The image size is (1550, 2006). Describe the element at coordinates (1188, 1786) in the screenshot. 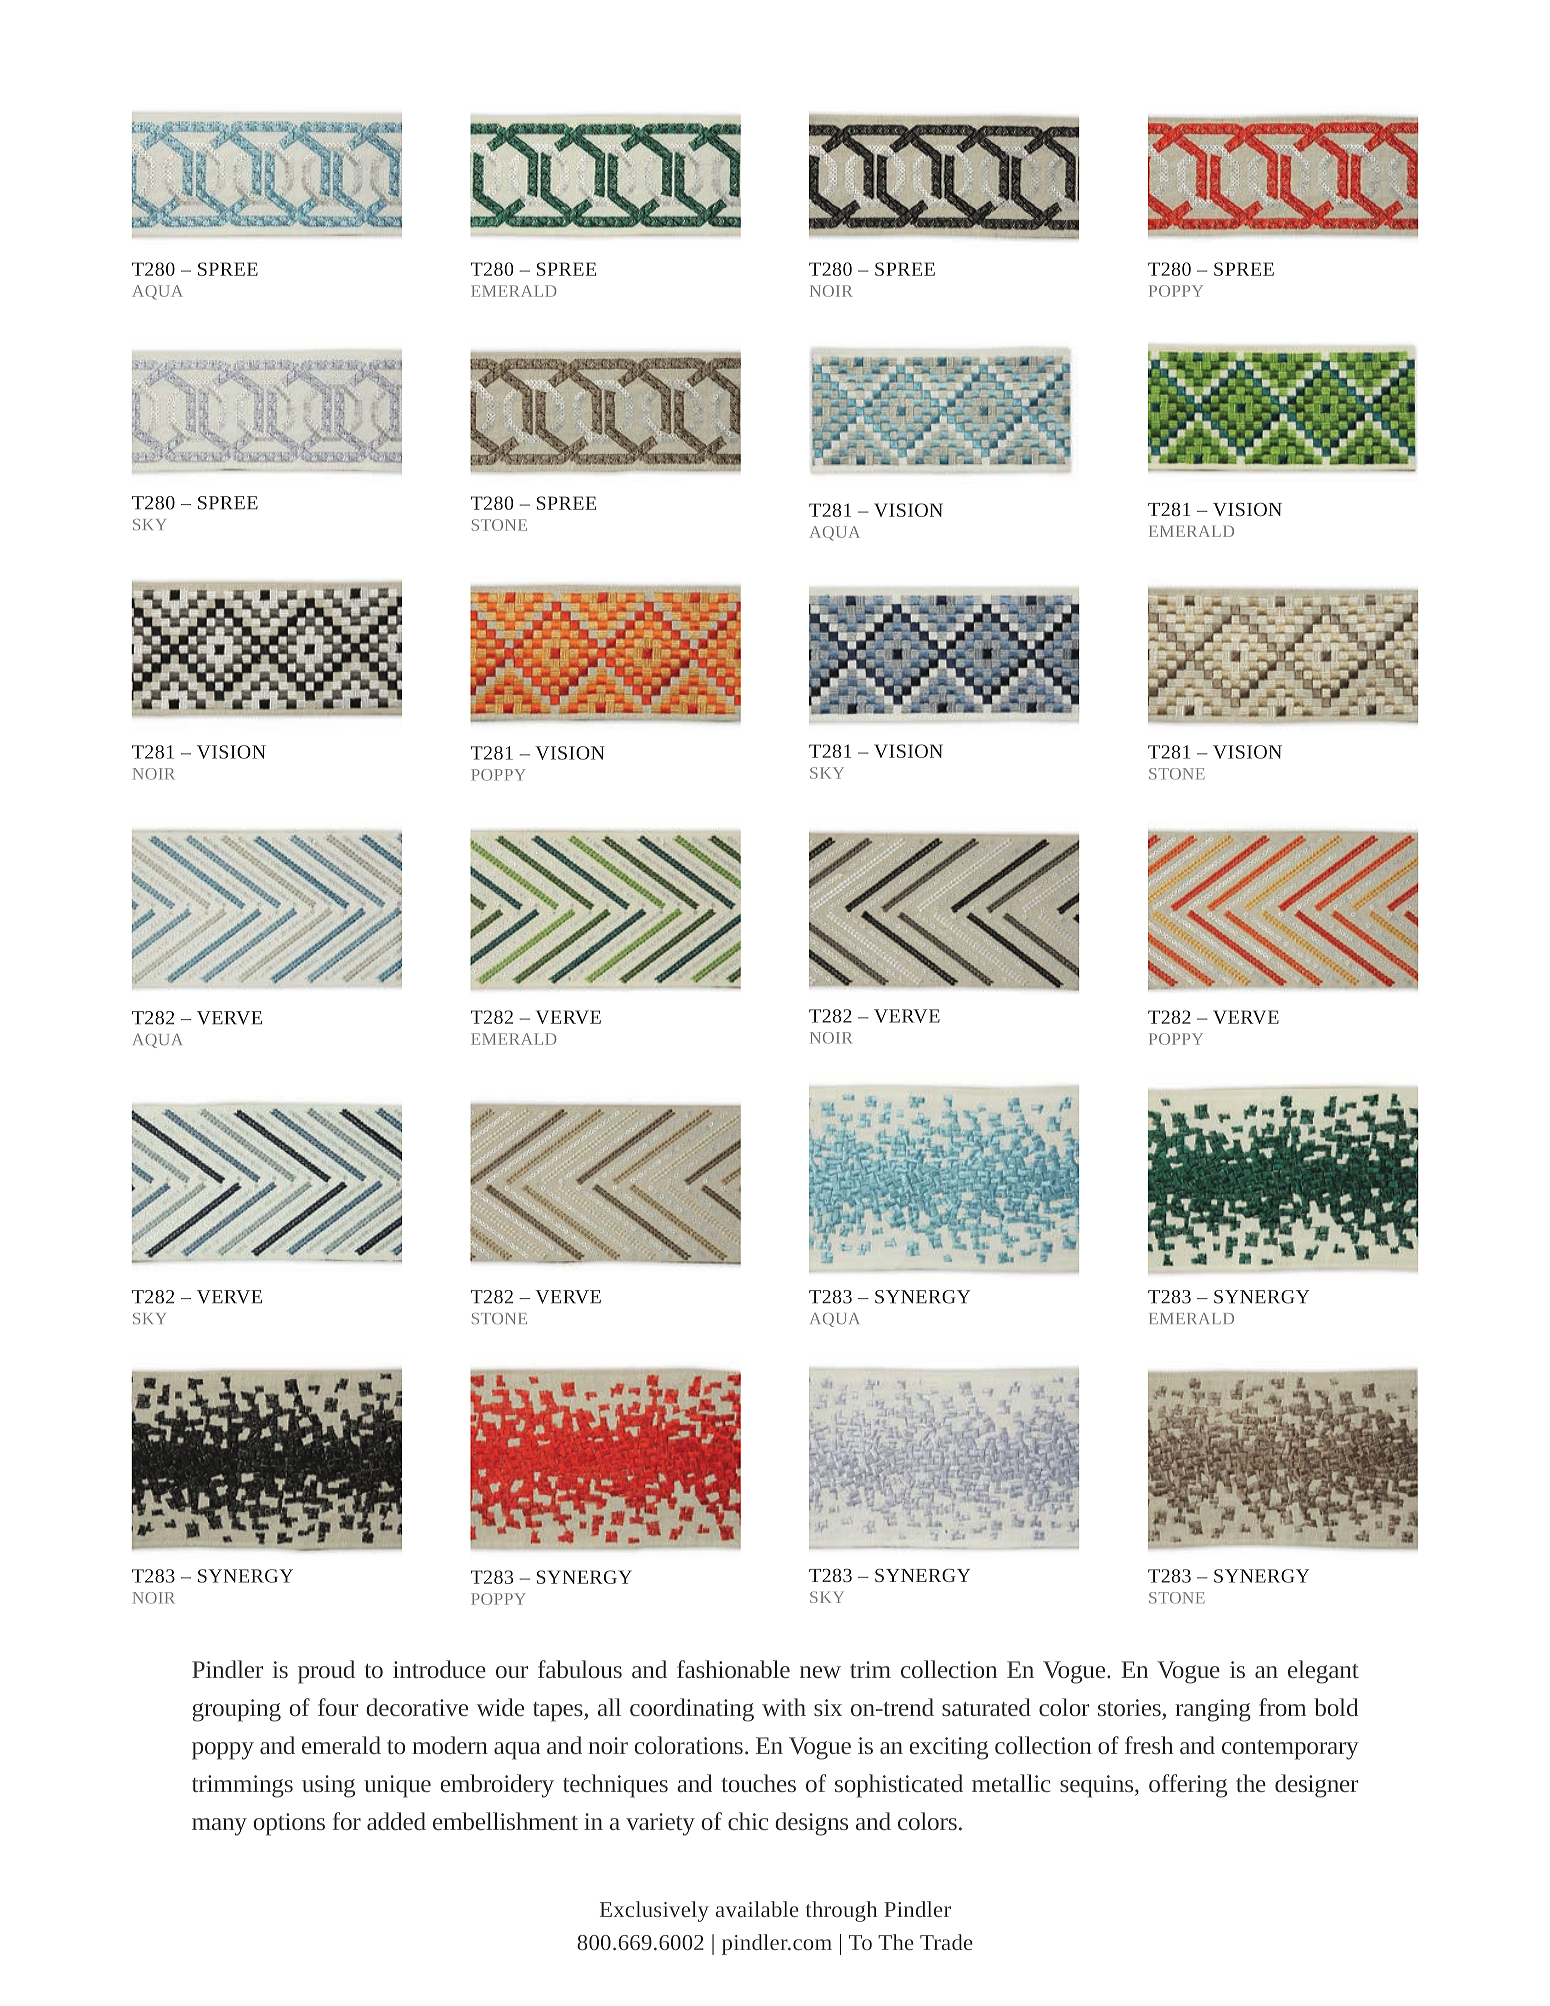

I see `offering` at that location.
